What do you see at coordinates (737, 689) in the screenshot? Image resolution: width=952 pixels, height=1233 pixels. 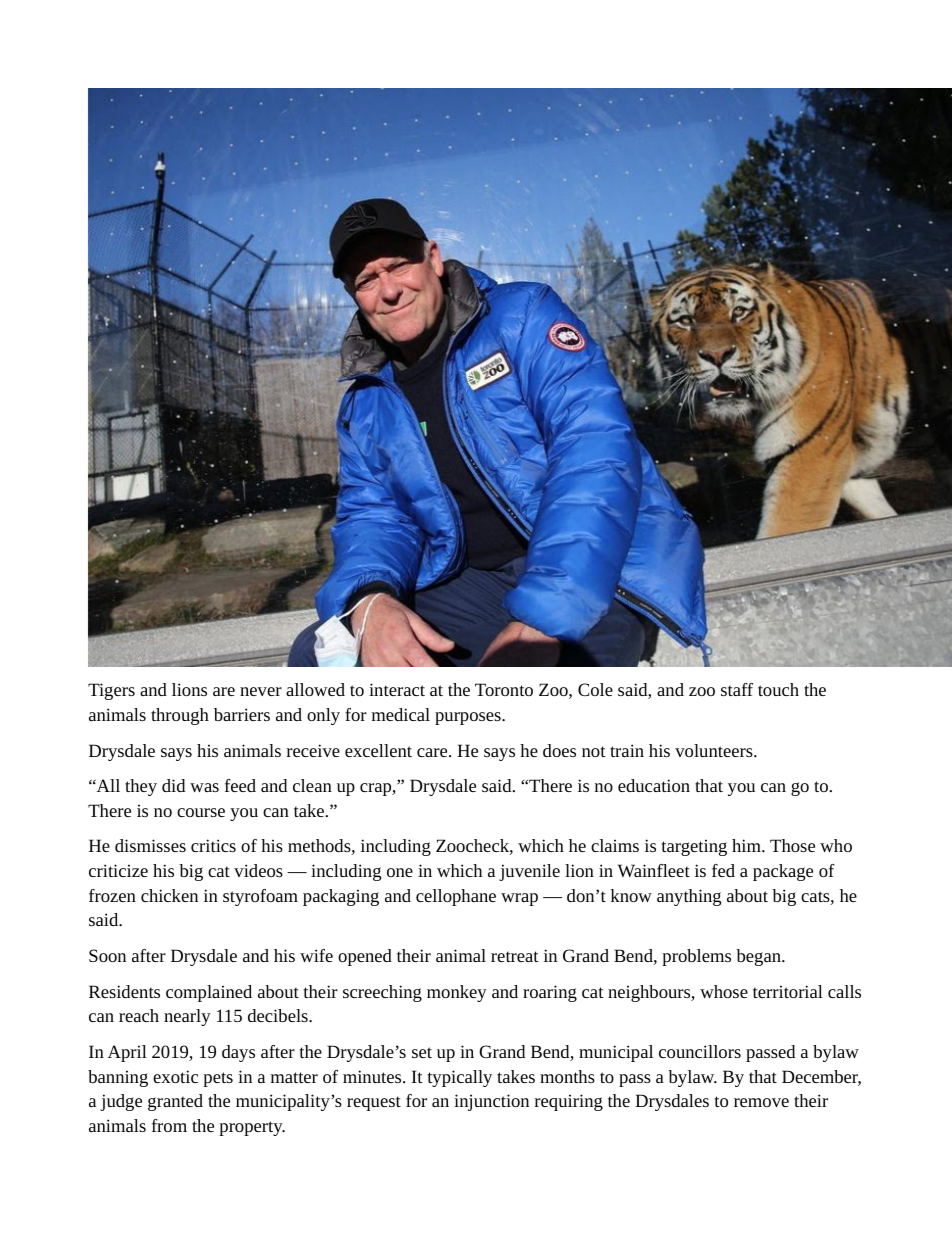 I see `staff` at bounding box center [737, 689].
